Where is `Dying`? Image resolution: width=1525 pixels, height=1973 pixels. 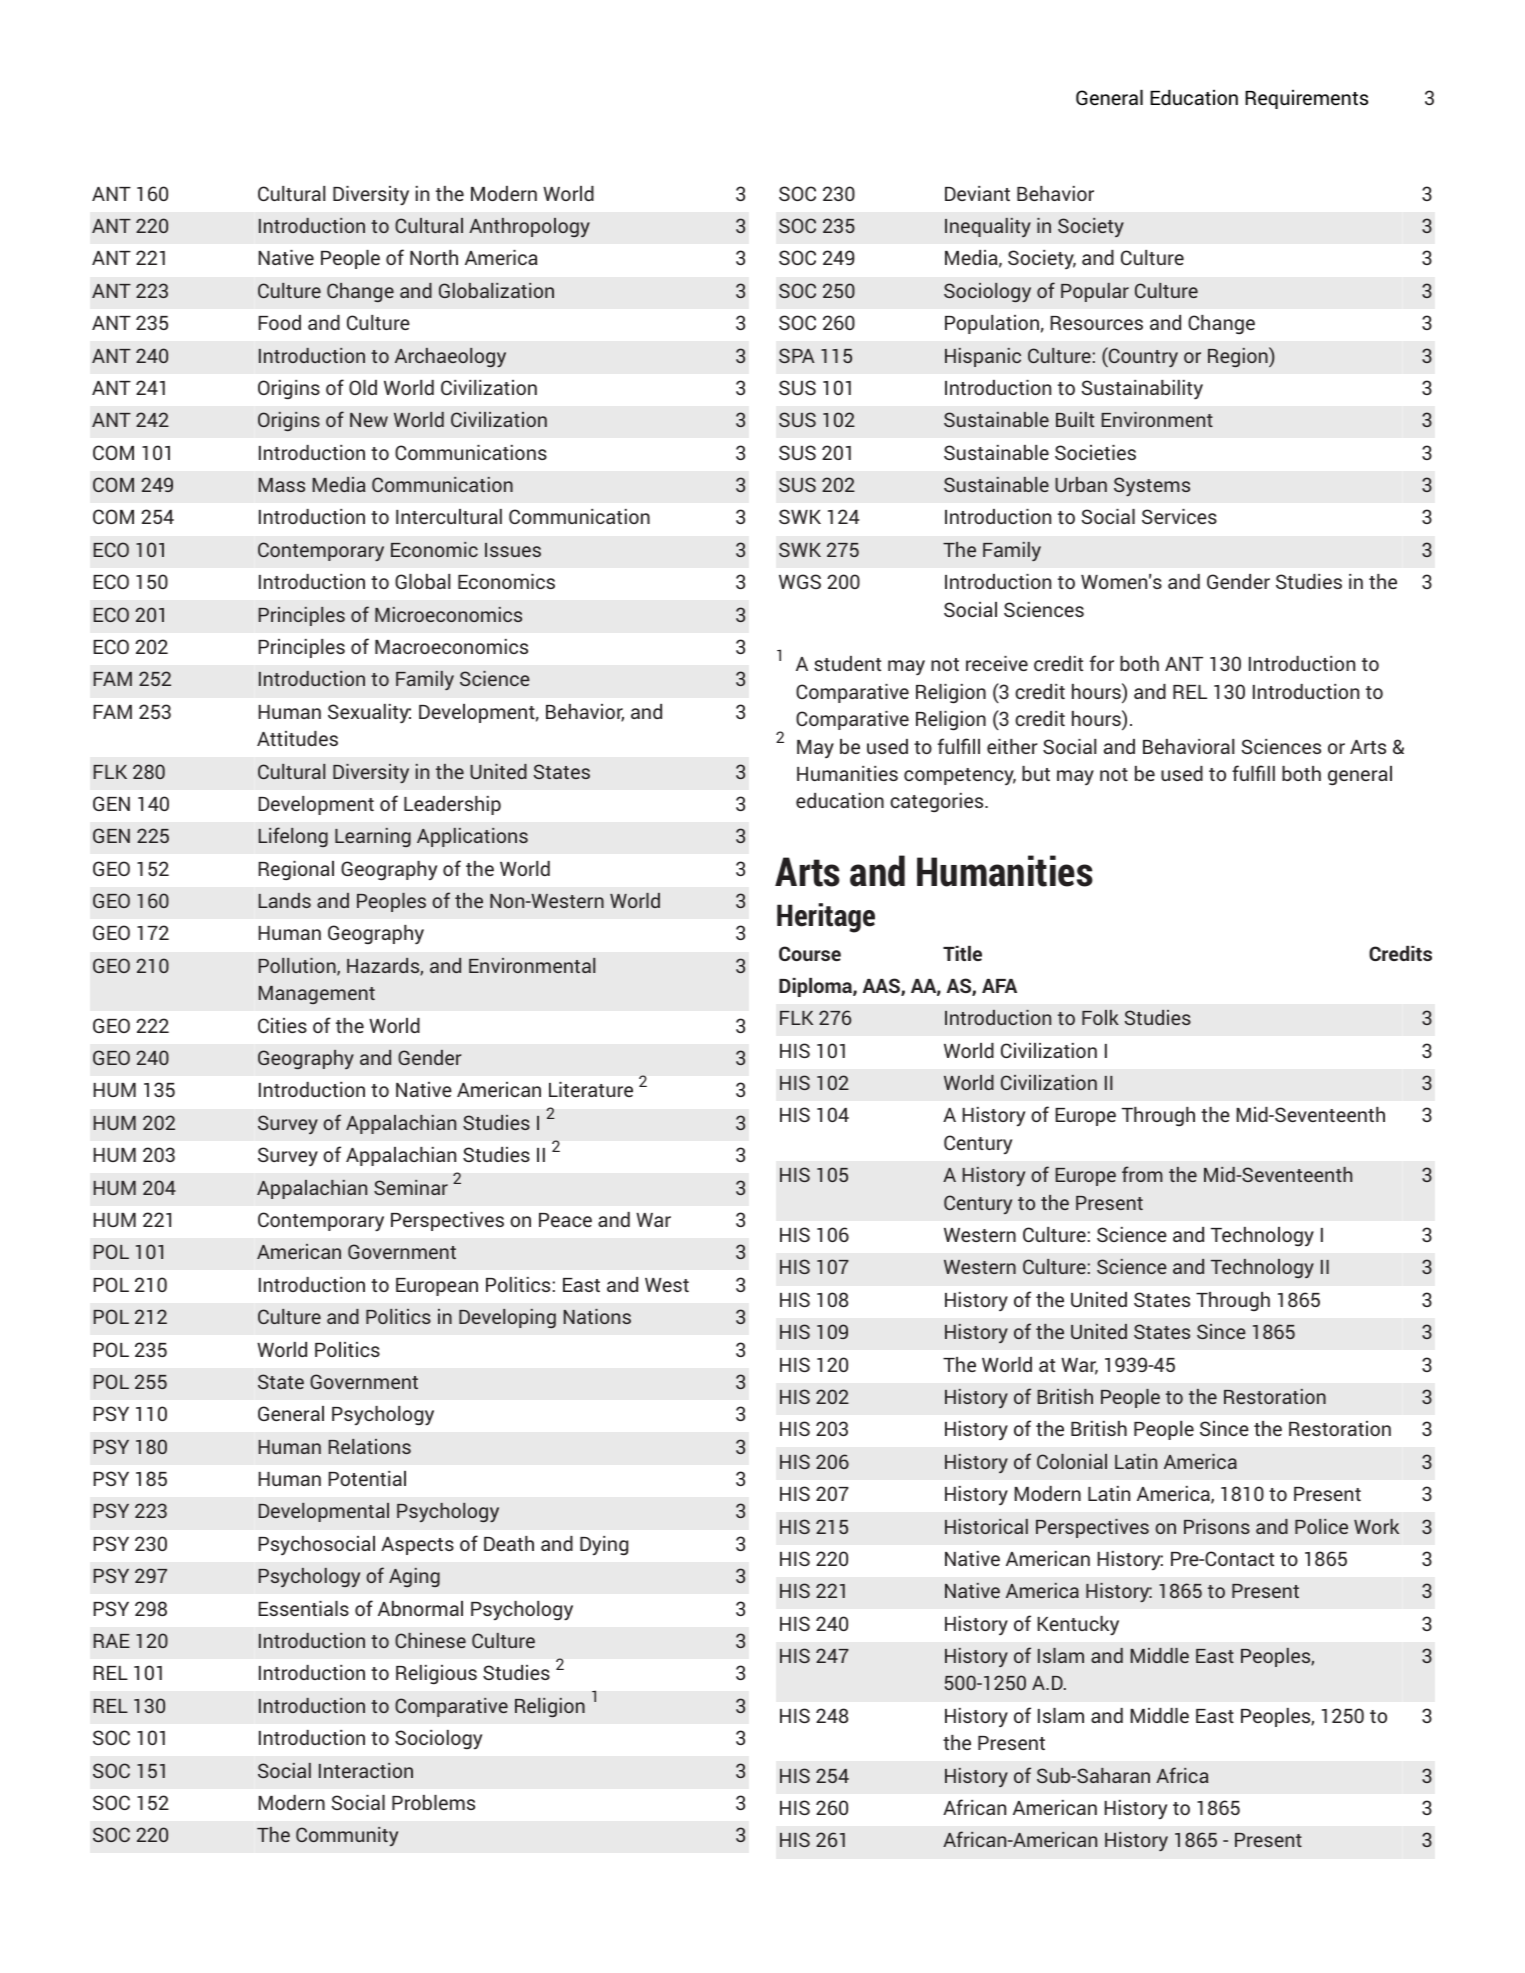 Dying is located at coordinates (604, 1546).
